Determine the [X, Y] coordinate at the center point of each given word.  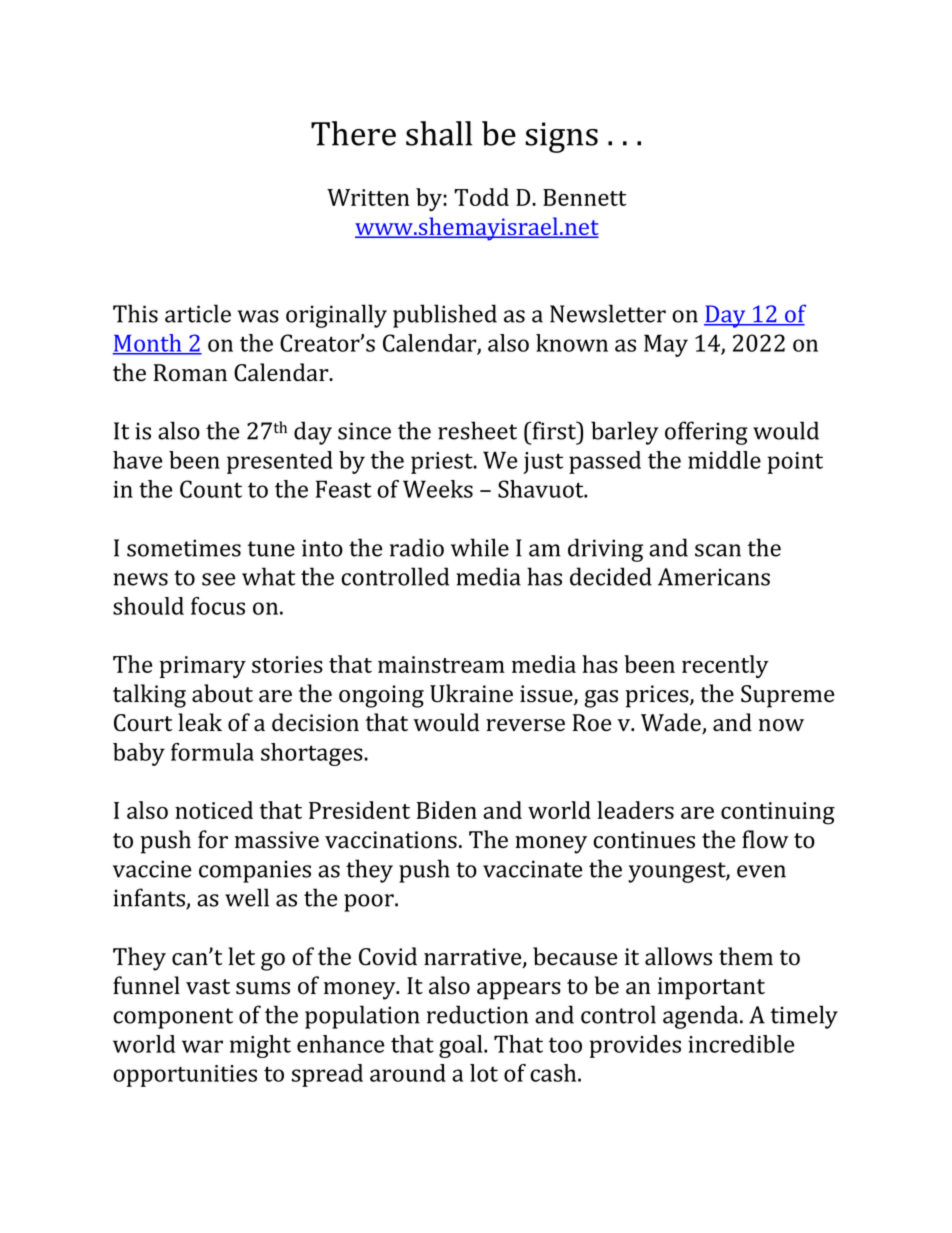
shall [439, 133]
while [480, 547]
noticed [214, 810]
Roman [190, 373]
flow [765, 839]
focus [218, 606]
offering [706, 433]
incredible [741, 1044]
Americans [714, 577]
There [353, 133]
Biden [447, 810]
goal [462, 1046]
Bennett [584, 197]
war [202, 1046]
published [445, 316]
